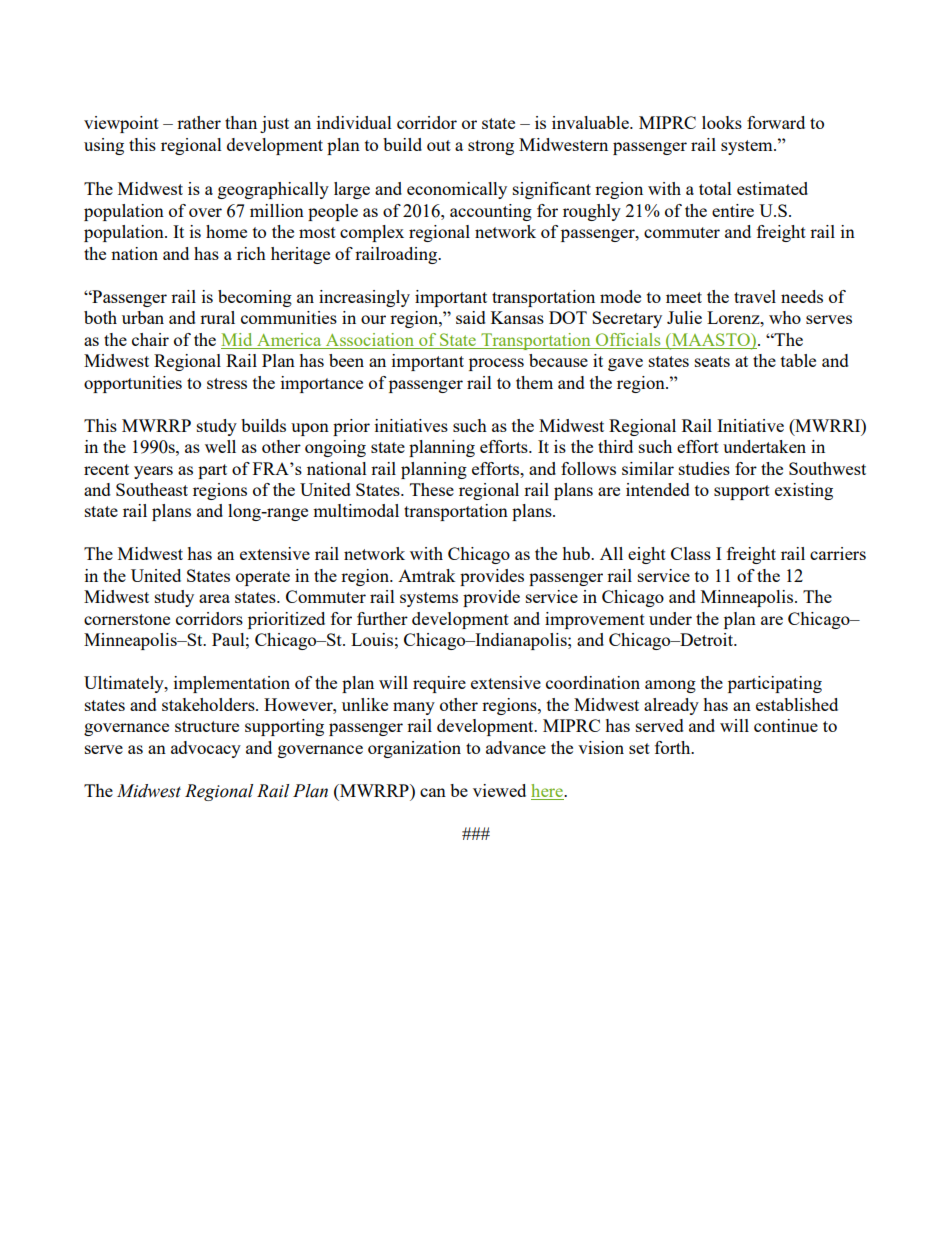 The width and height of the image is (952, 1233). Describe the element at coordinates (491, 147) in the image. I see `strong` at that location.
